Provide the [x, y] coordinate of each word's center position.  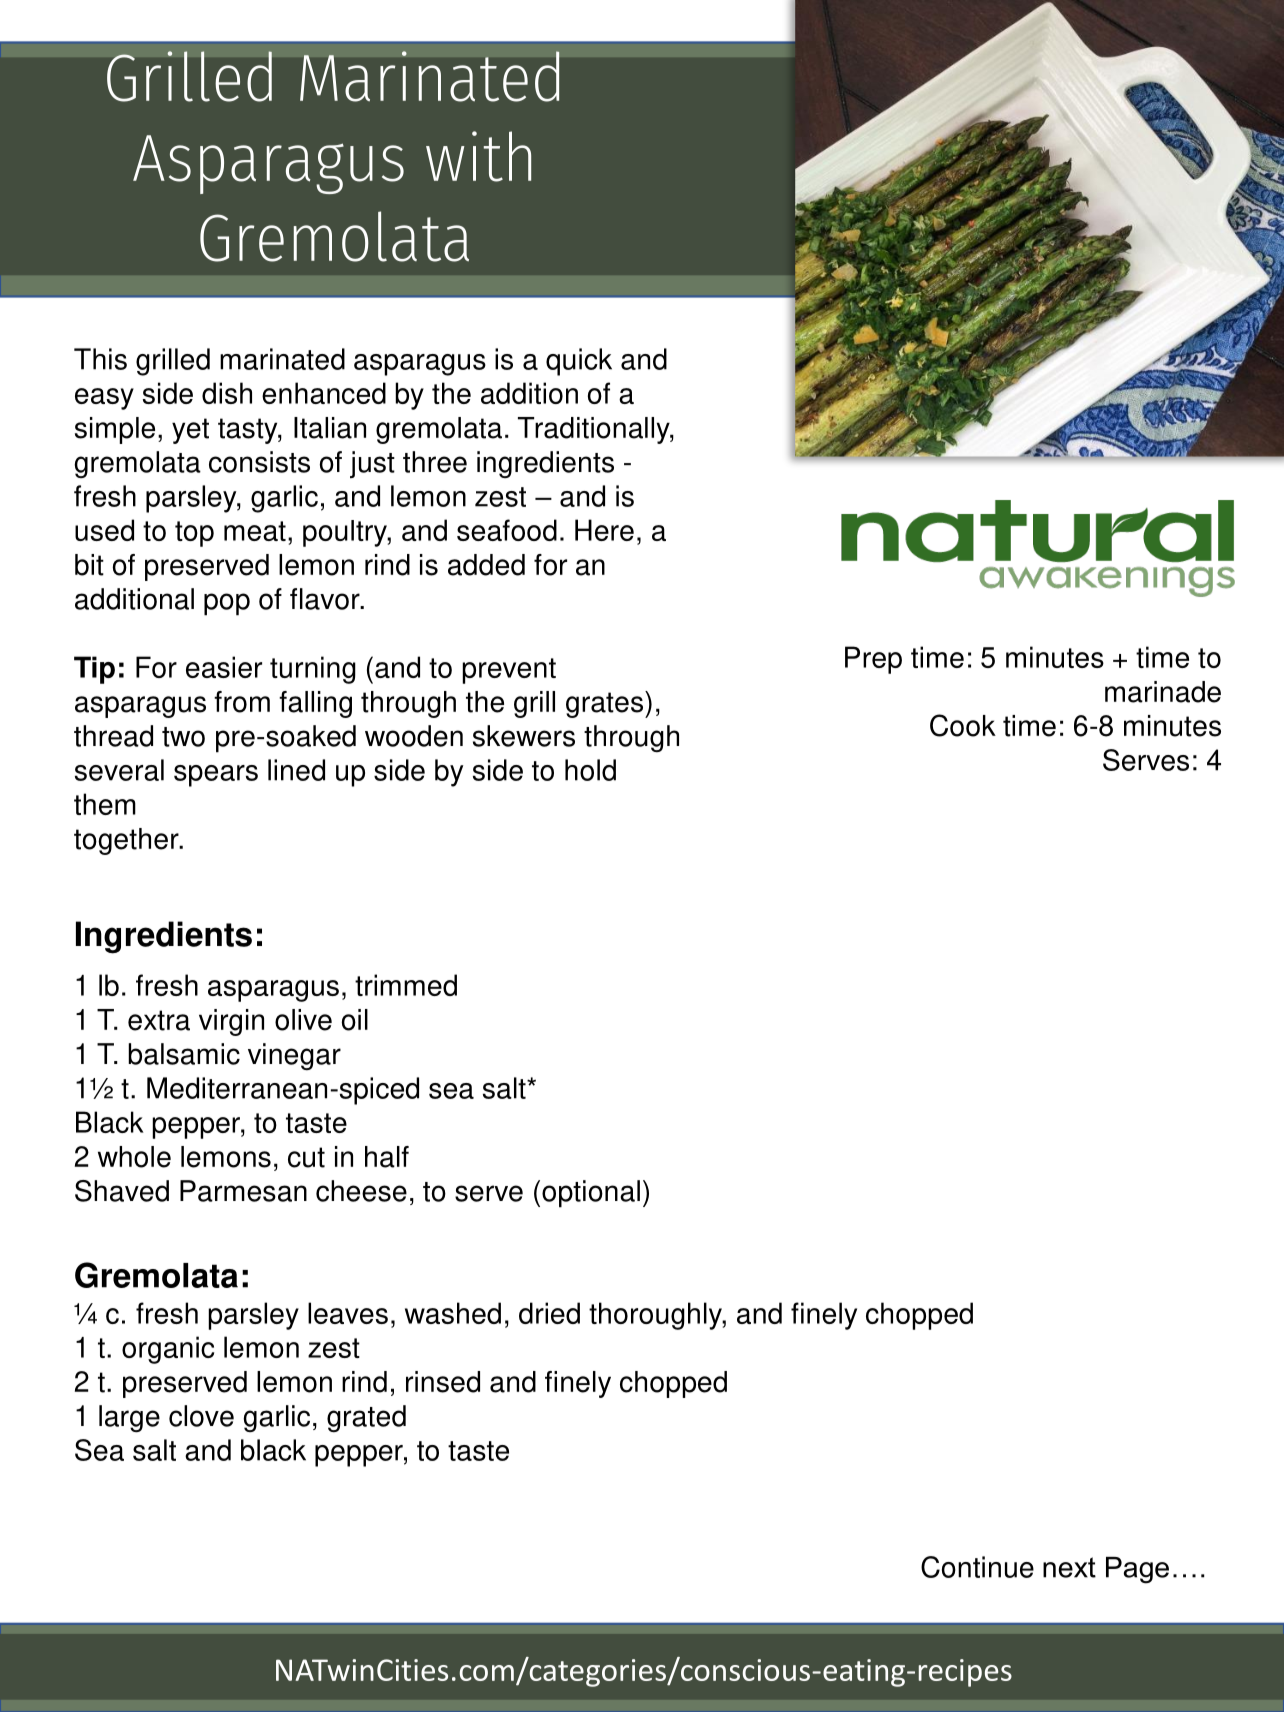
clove [201, 1416]
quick [579, 362]
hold [590, 770]
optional [591, 1194]
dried [549, 1313]
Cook [963, 725]
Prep [873, 660]
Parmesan [243, 1191]
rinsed [443, 1382]
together [127, 841]
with [478, 156]
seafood [507, 530]
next [1069, 1567]
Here [604, 530]
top [194, 534]
